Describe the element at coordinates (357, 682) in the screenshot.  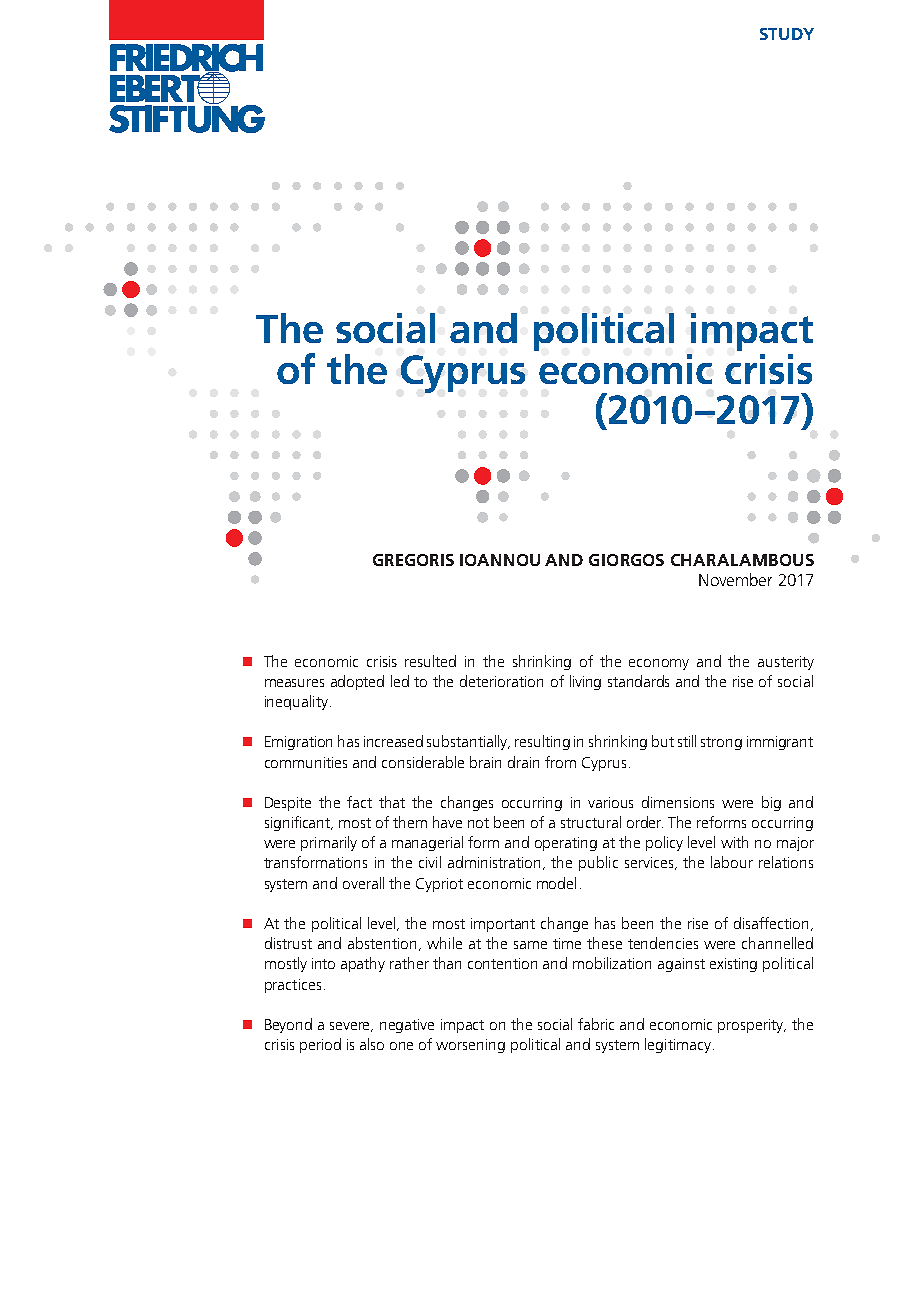
I see `adopted` at that location.
